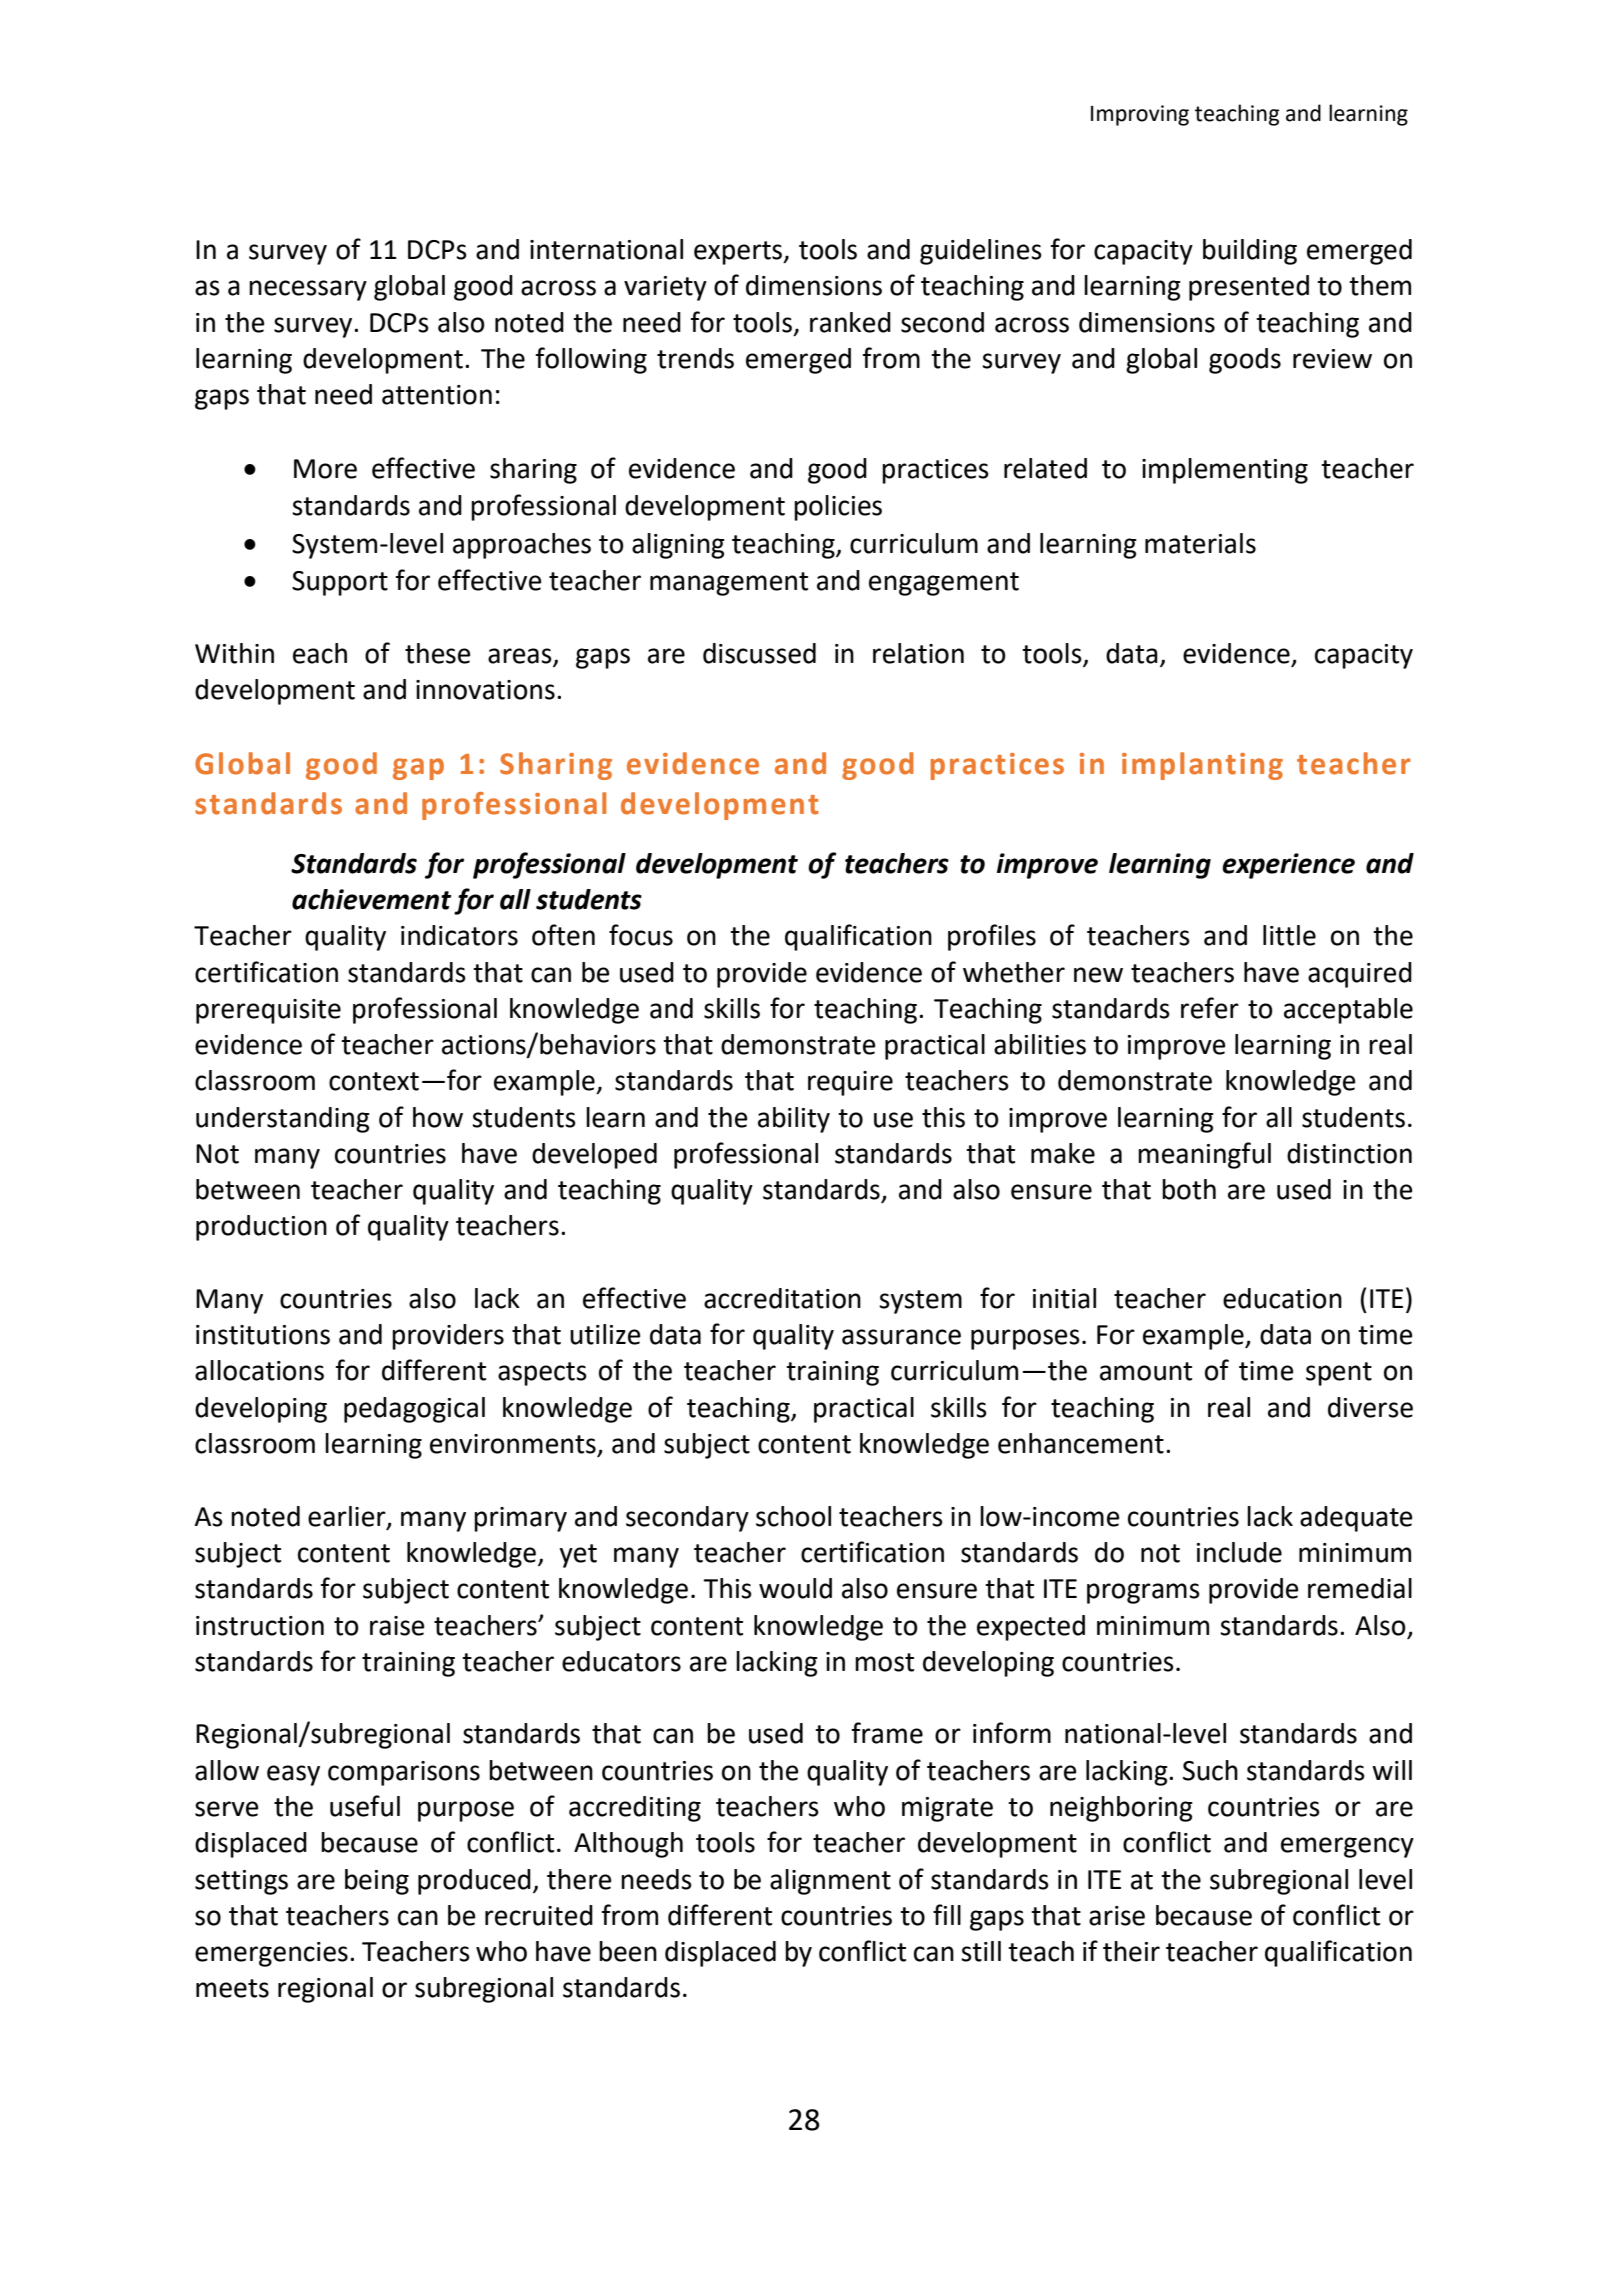  Describe the element at coordinates (308, 290) in the screenshot. I see `necessary` at that location.
